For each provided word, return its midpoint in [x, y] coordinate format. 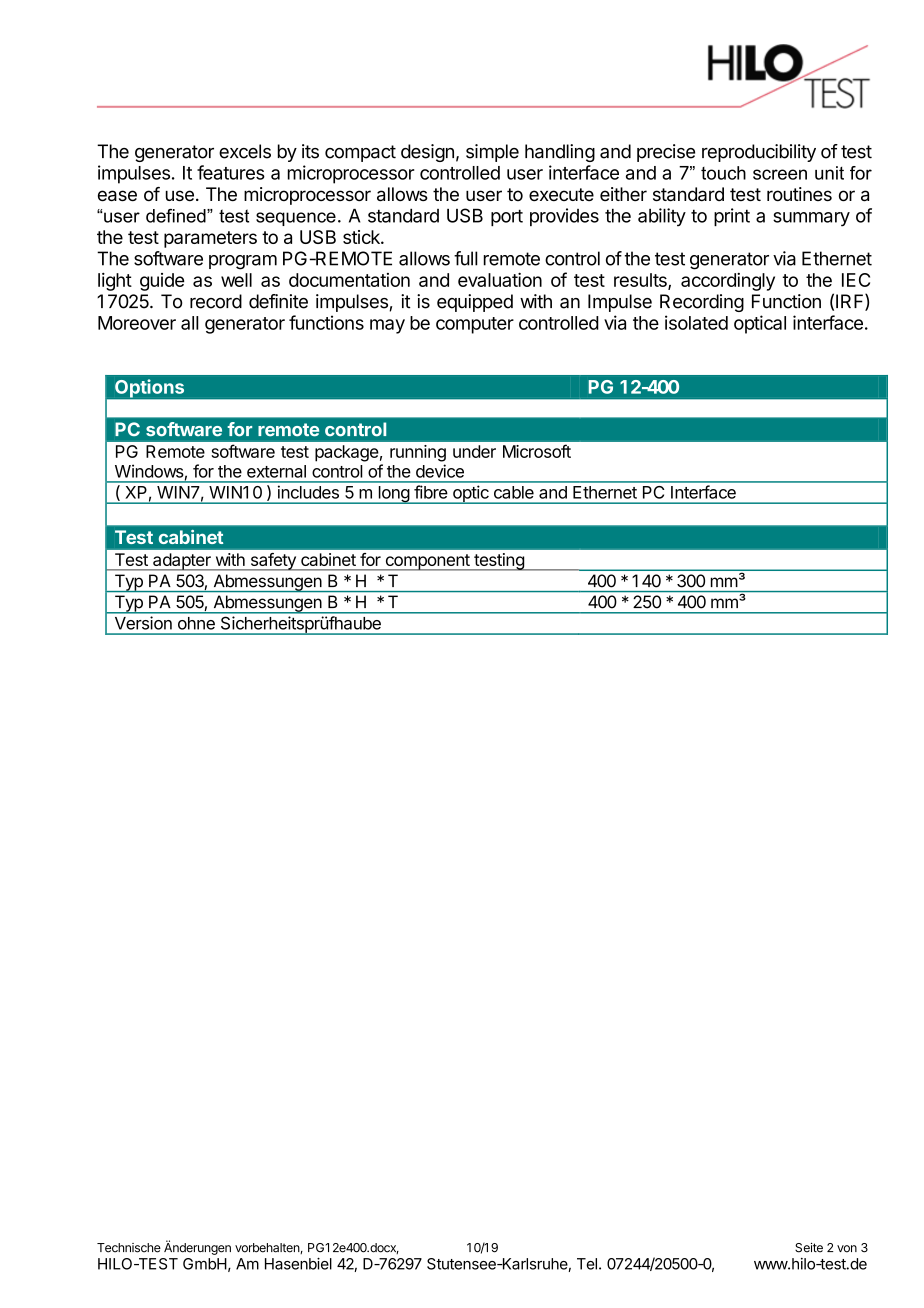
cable [514, 492]
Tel [587, 1264]
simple [492, 153]
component [427, 562]
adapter [182, 562]
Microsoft [537, 451]
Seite [809, 1248]
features [231, 172]
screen [780, 174]
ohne [196, 623]
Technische [129, 1248]
